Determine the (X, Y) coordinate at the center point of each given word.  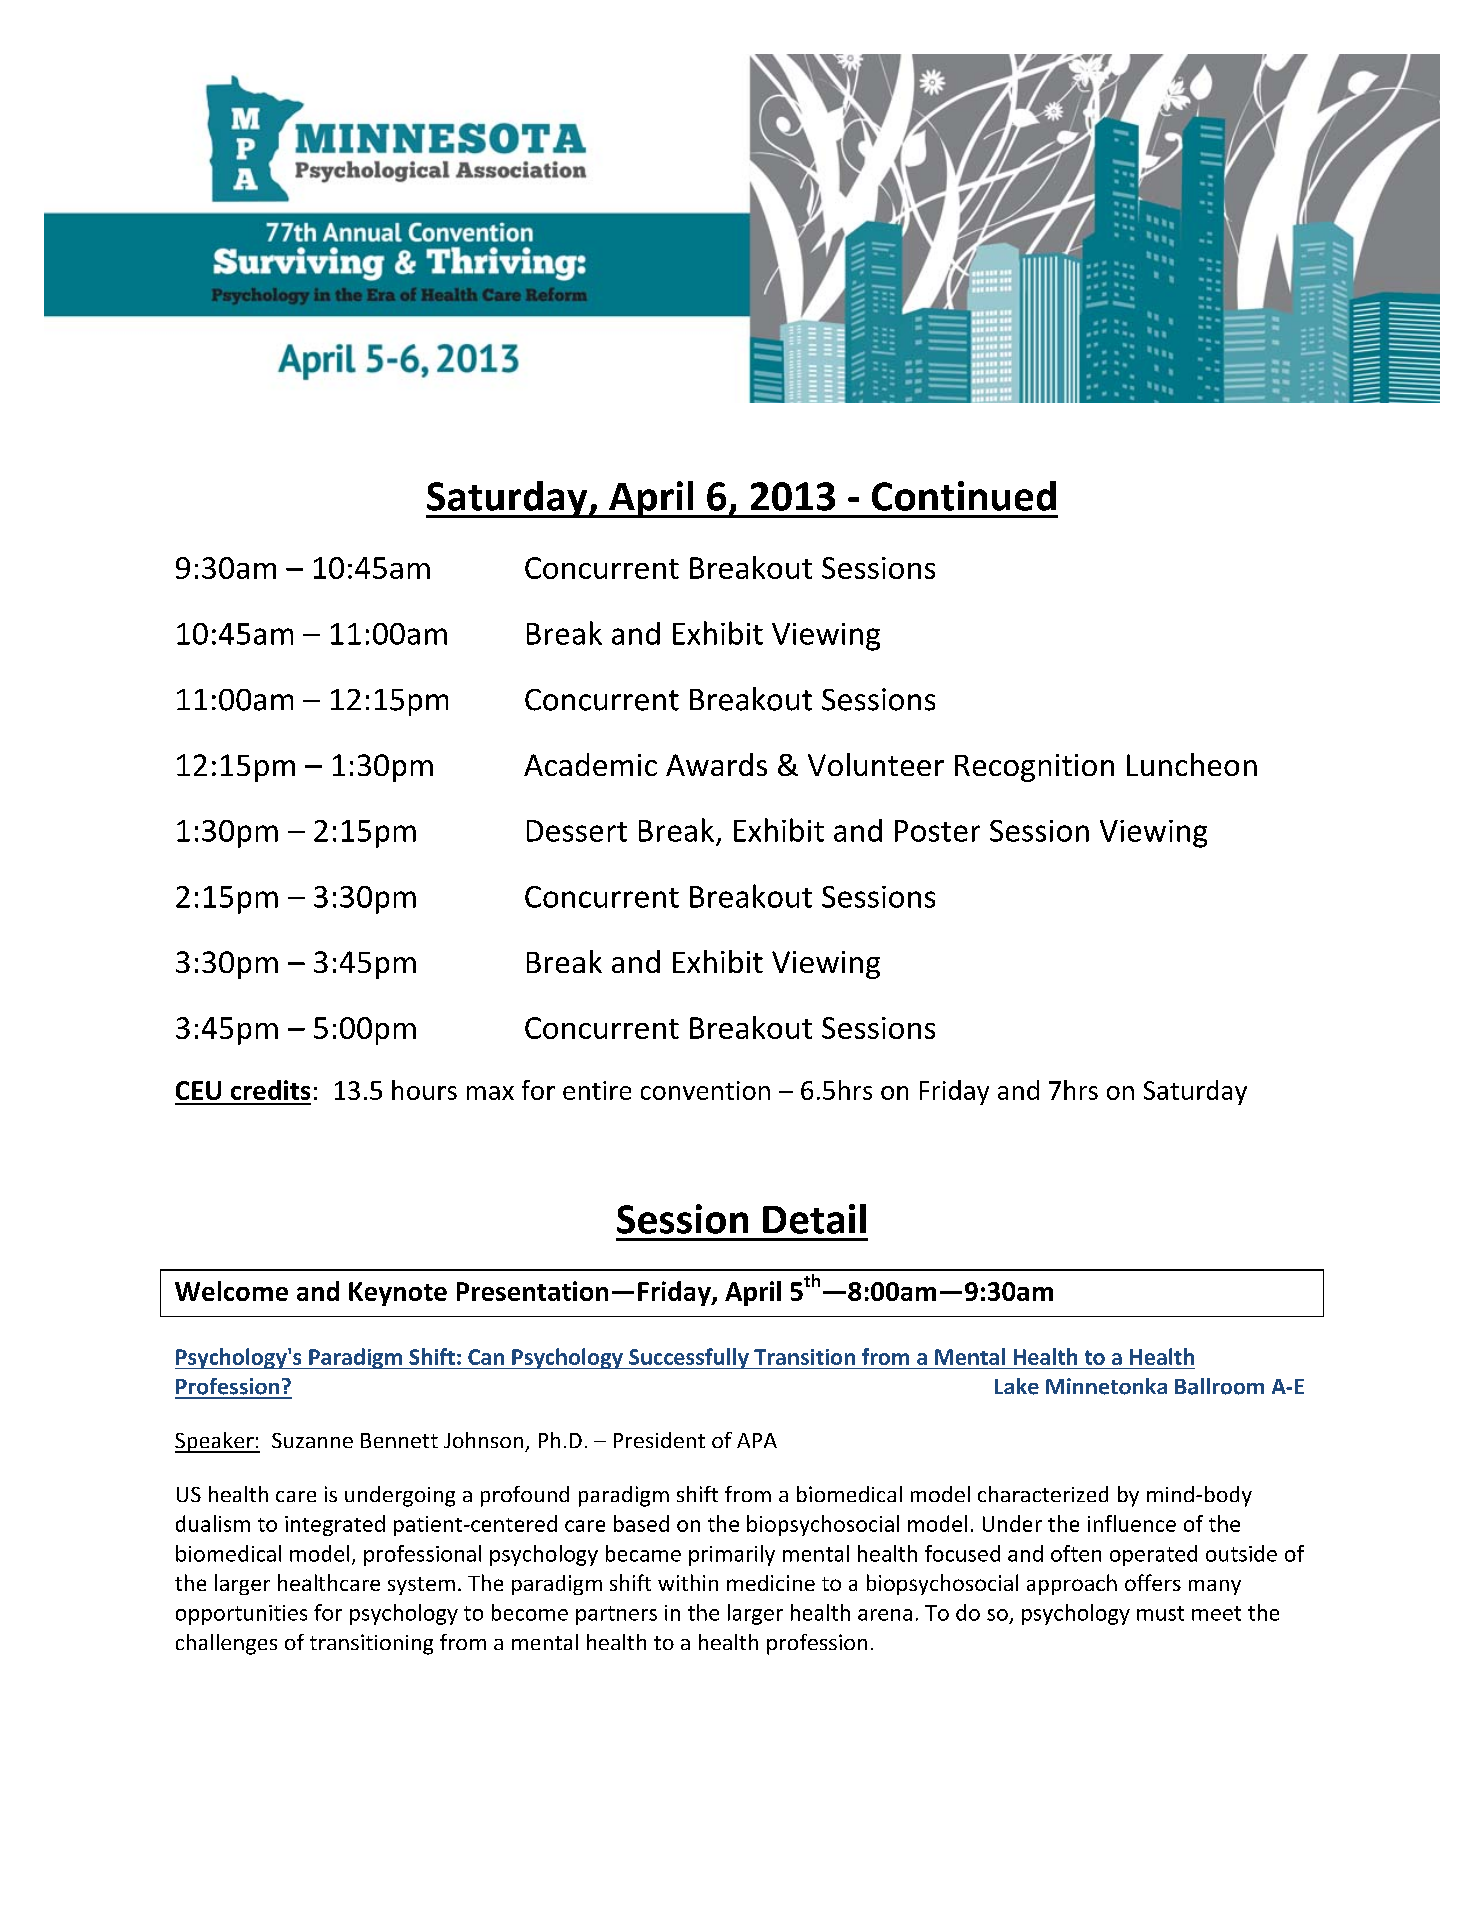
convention (705, 1090)
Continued (964, 496)
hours (424, 1090)
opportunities (241, 1615)
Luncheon (1192, 764)
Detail (814, 1219)
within (688, 1582)
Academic (590, 764)
